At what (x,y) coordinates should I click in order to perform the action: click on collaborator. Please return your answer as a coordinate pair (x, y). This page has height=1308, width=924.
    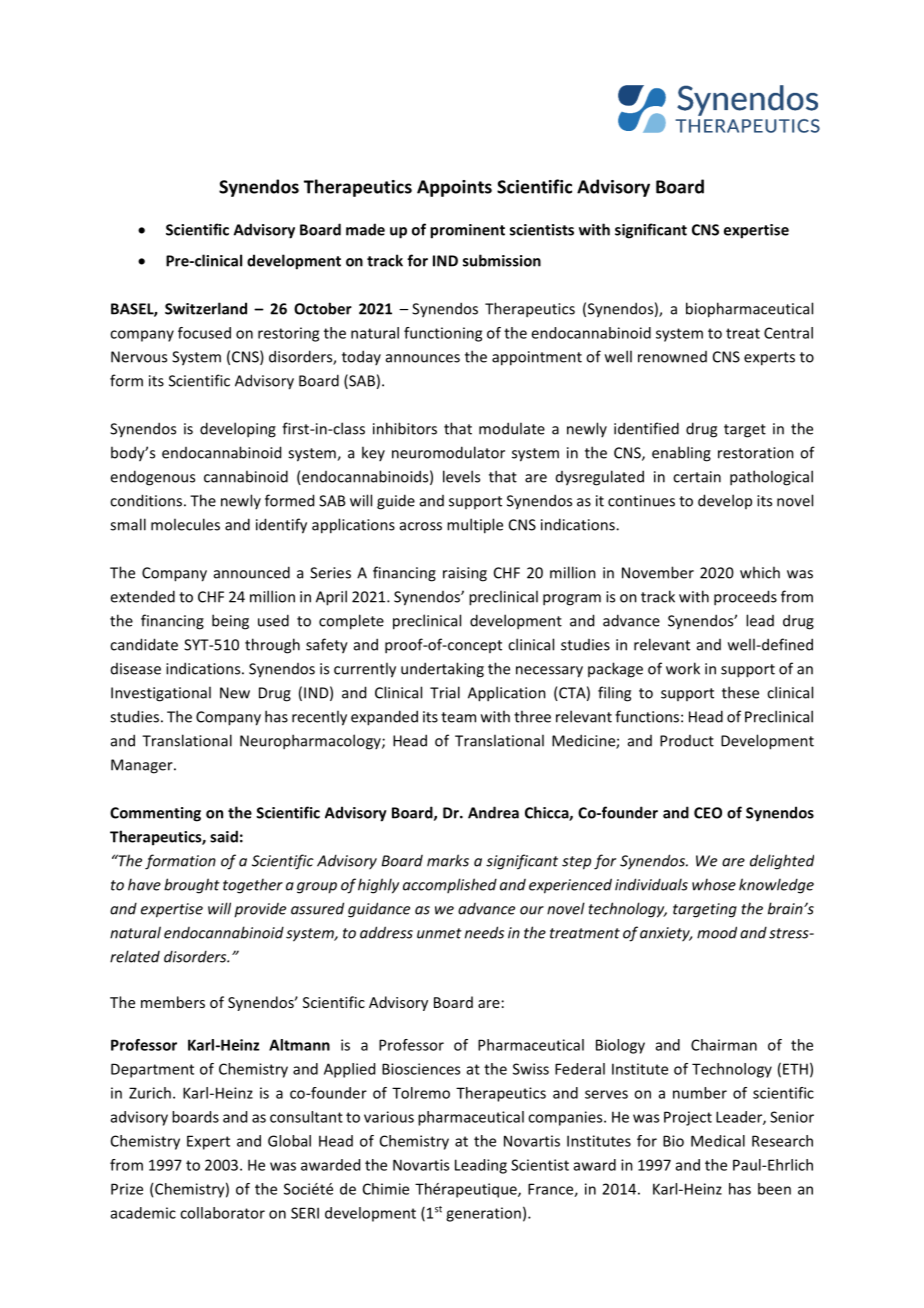
    Looking at the image, I should click on (222, 1213).
